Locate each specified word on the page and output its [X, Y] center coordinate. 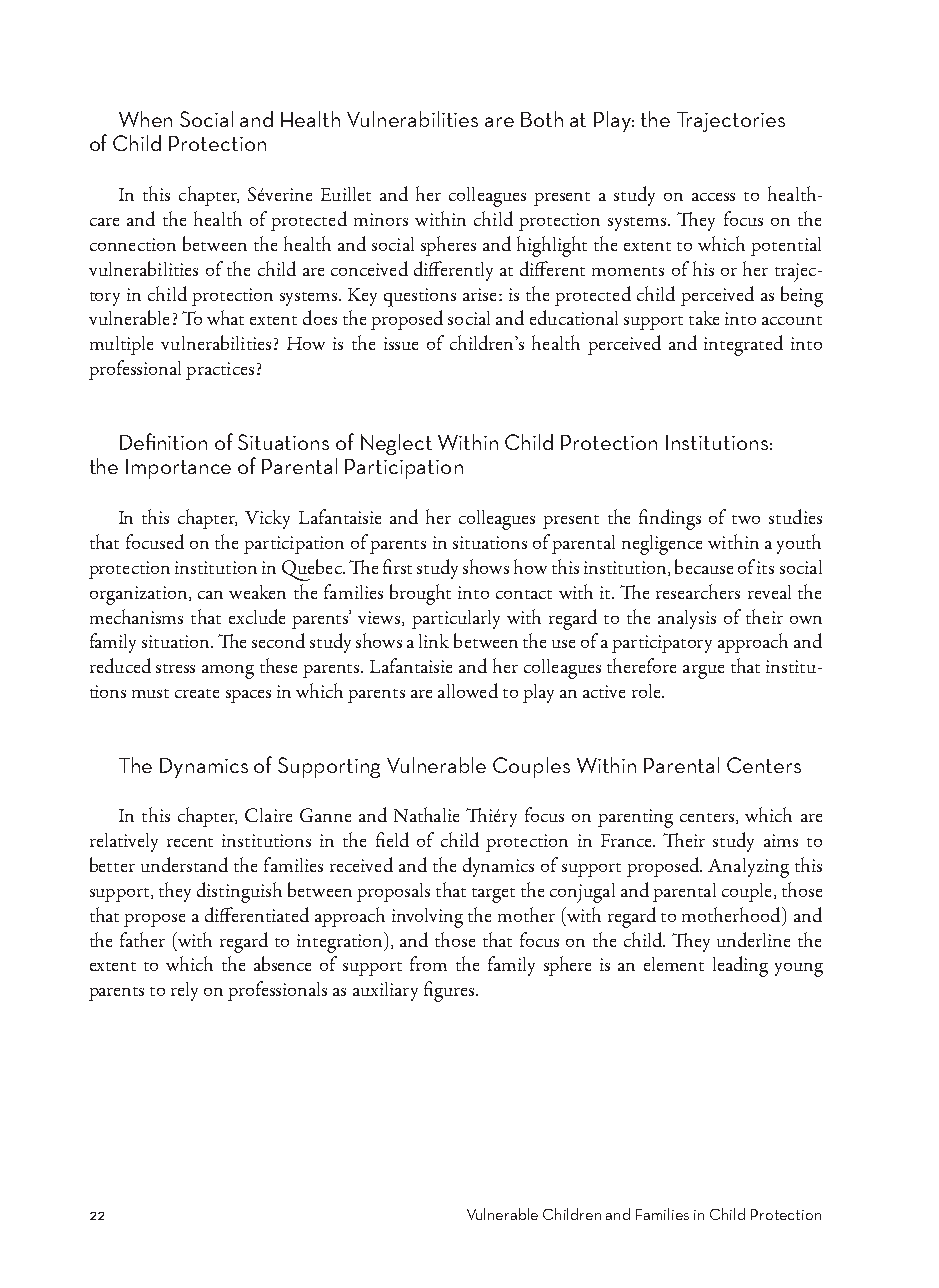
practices [220, 371]
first [397, 566]
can [210, 595]
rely [184, 991]
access [713, 197]
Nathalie [426, 814]
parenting [635, 818]
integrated [743, 345]
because [704, 566]
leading [740, 966]
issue [401, 343]
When [145, 119]
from [428, 963]
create [197, 693]
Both [542, 119]
